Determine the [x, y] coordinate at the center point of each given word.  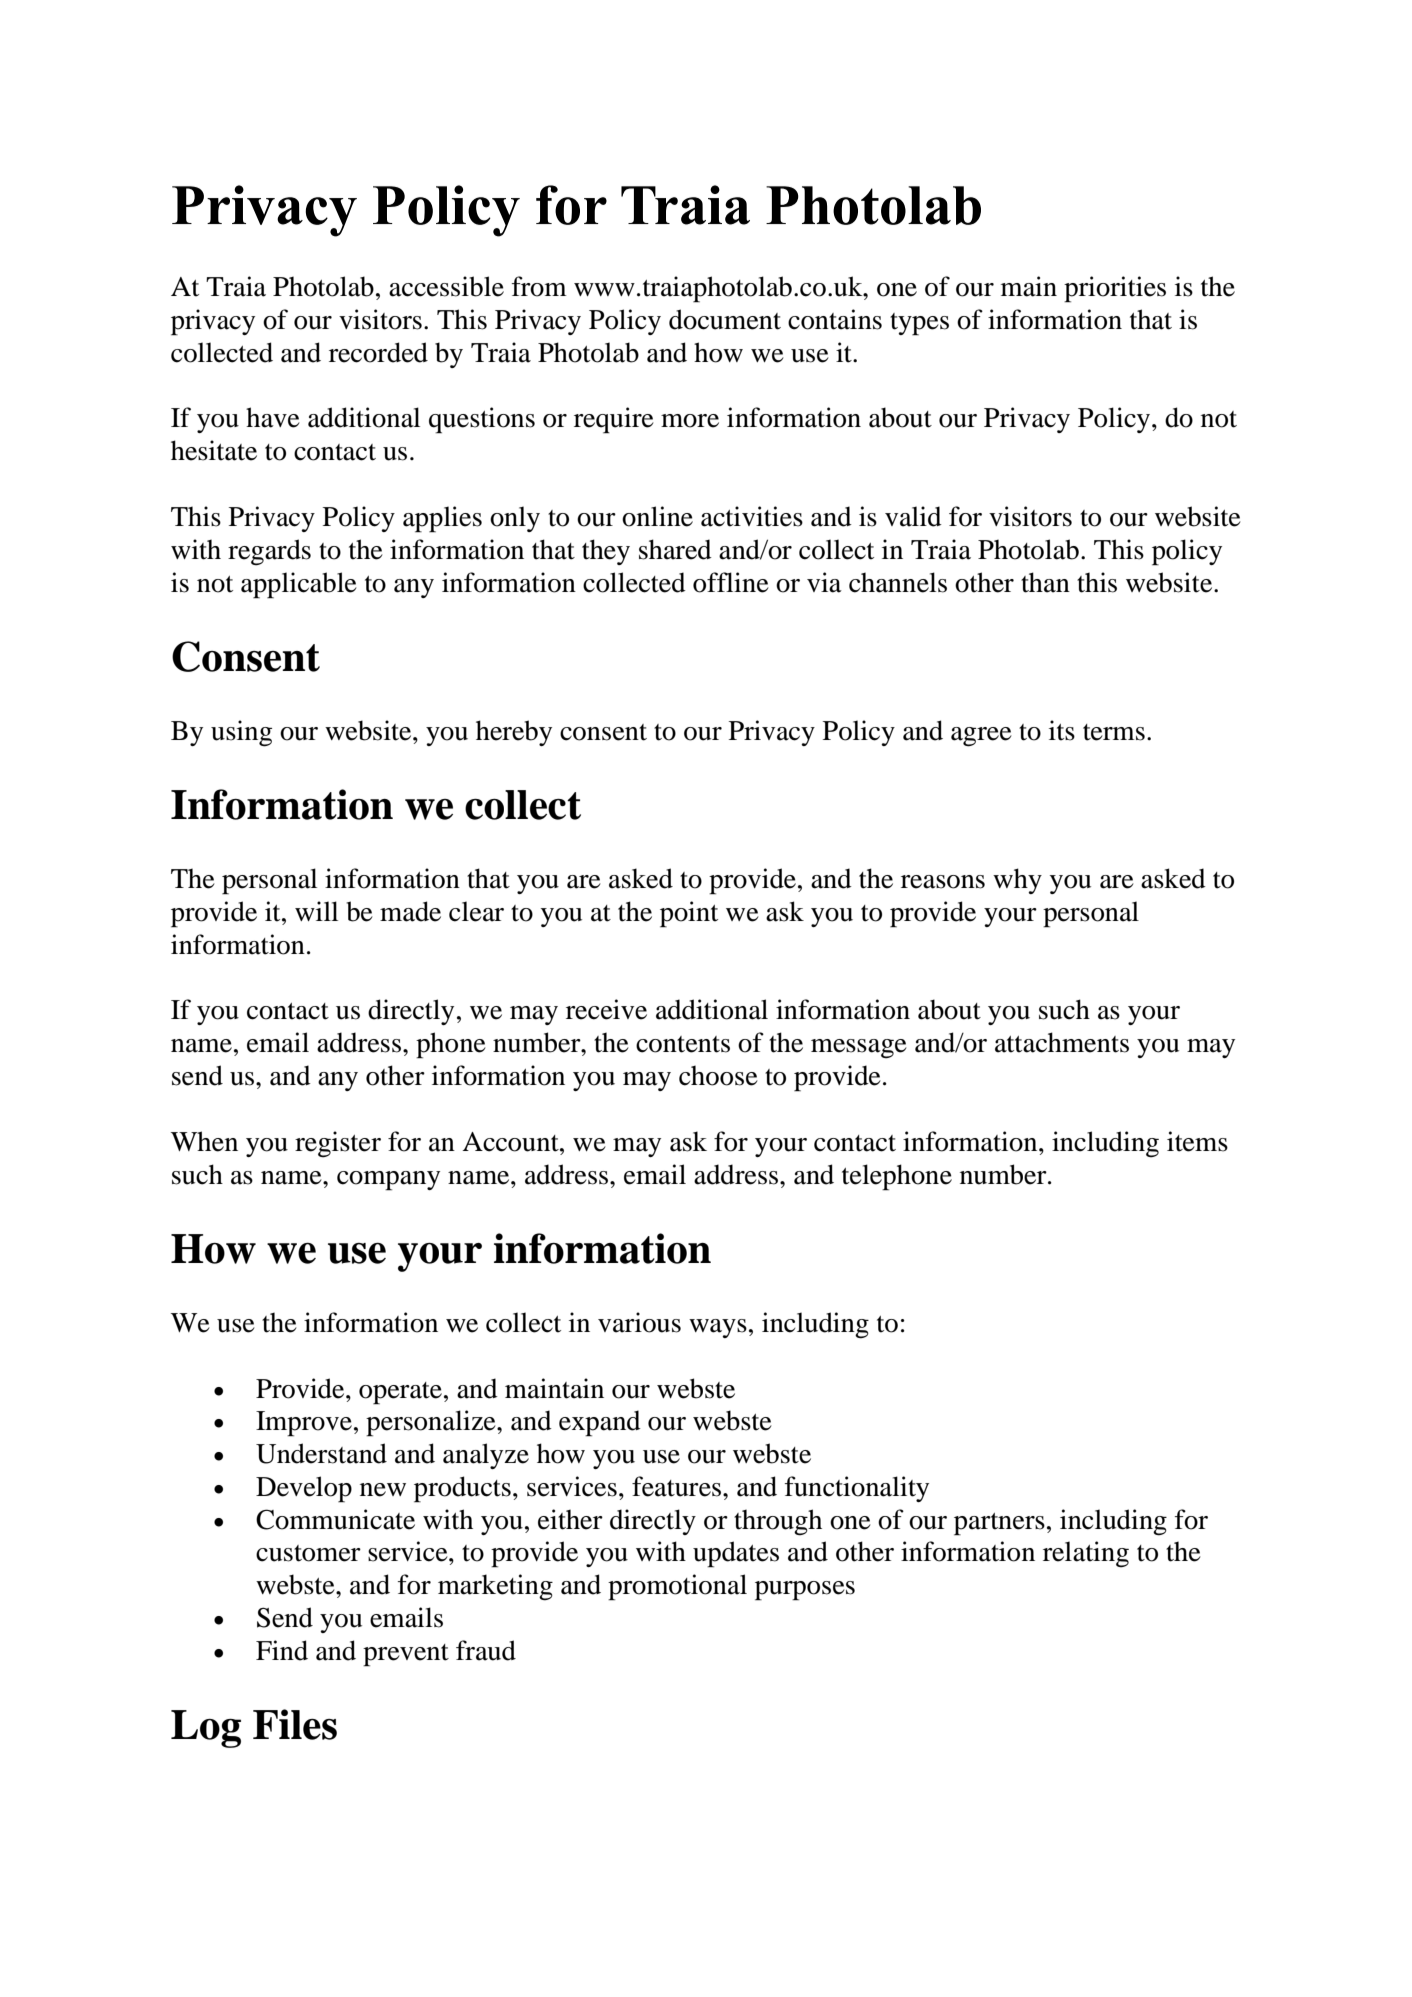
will [316, 911]
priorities [1115, 289]
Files [295, 1724]
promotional [677, 1587]
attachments [1062, 1042]
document [725, 319]
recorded [378, 352]
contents [683, 1044]
